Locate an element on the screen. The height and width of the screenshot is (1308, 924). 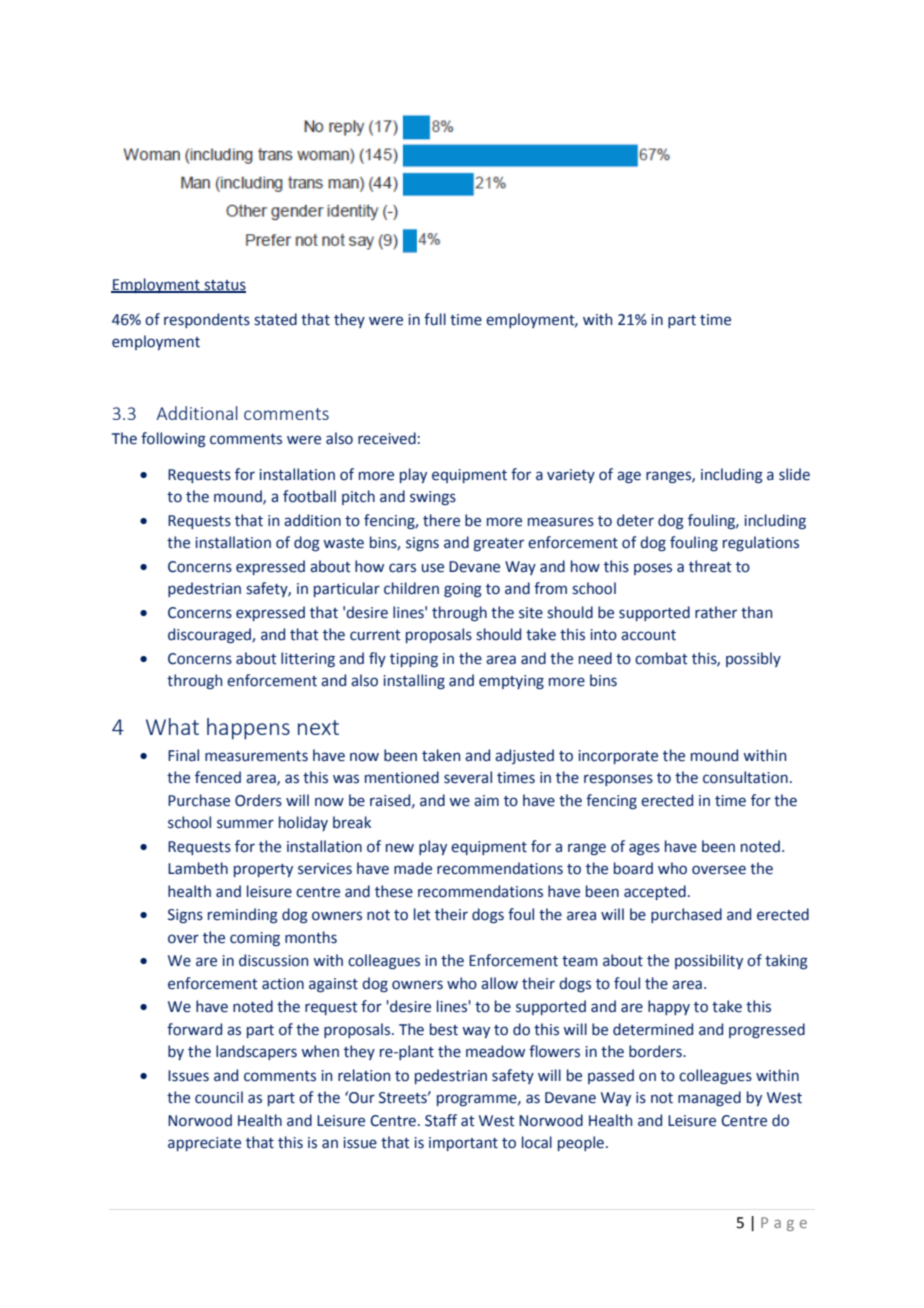
stated is located at coordinates (275, 319).
